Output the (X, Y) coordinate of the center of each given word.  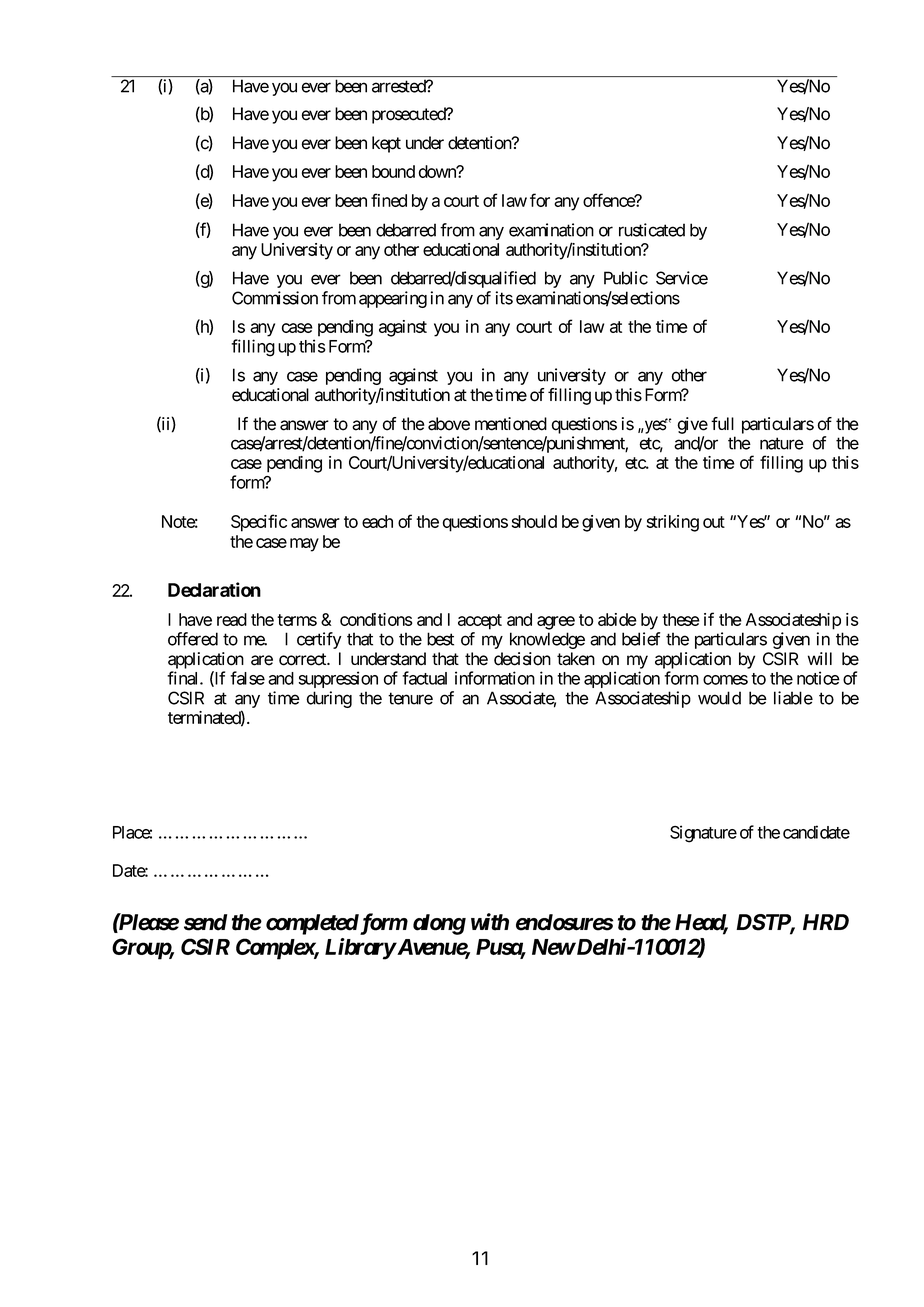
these (681, 619)
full (722, 423)
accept (480, 622)
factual (424, 678)
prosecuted (409, 115)
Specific (259, 523)
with (490, 922)
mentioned (511, 424)
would (719, 698)
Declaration (214, 589)
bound (393, 171)
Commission (275, 298)
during (329, 699)
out (714, 522)
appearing (393, 299)
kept (386, 144)
